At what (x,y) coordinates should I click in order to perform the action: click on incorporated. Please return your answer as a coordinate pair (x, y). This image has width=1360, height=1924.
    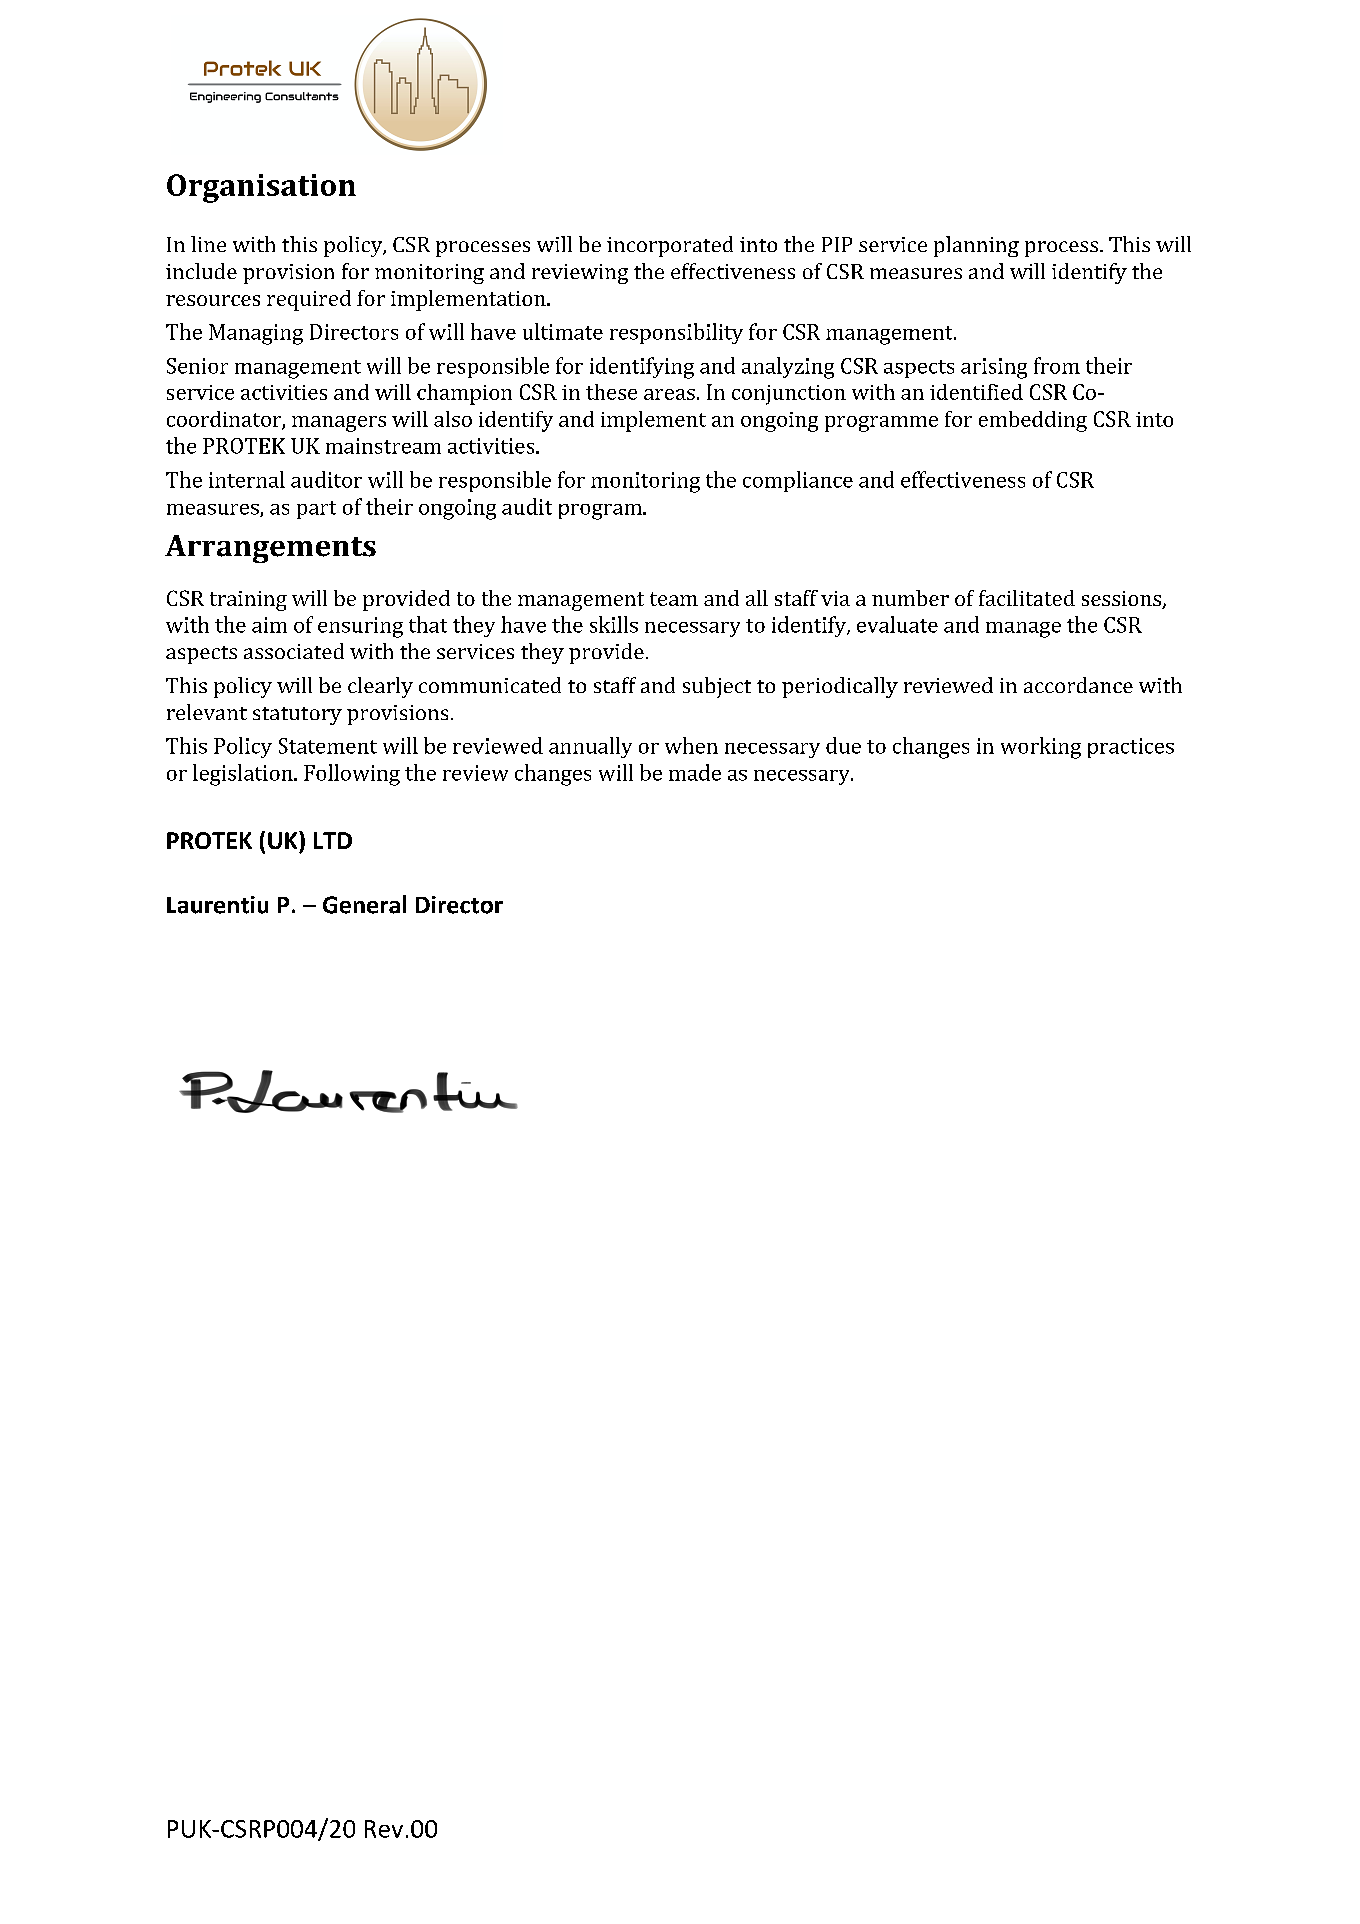
    Looking at the image, I should click on (670, 246).
